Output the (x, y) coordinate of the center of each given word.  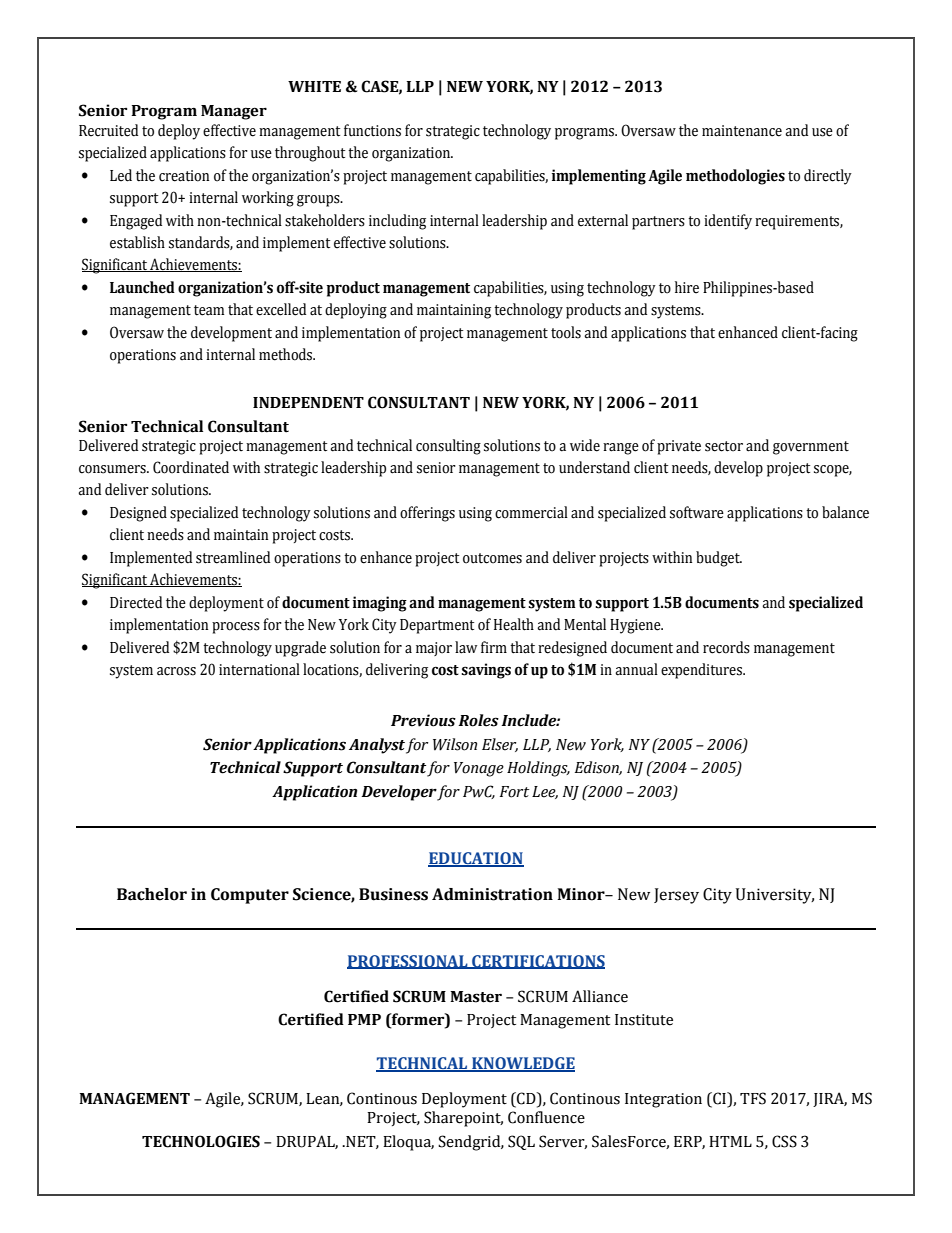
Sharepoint (463, 1119)
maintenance (742, 131)
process (236, 628)
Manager (234, 112)
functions (372, 130)
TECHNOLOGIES (201, 1141)
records (726, 647)
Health (514, 624)
